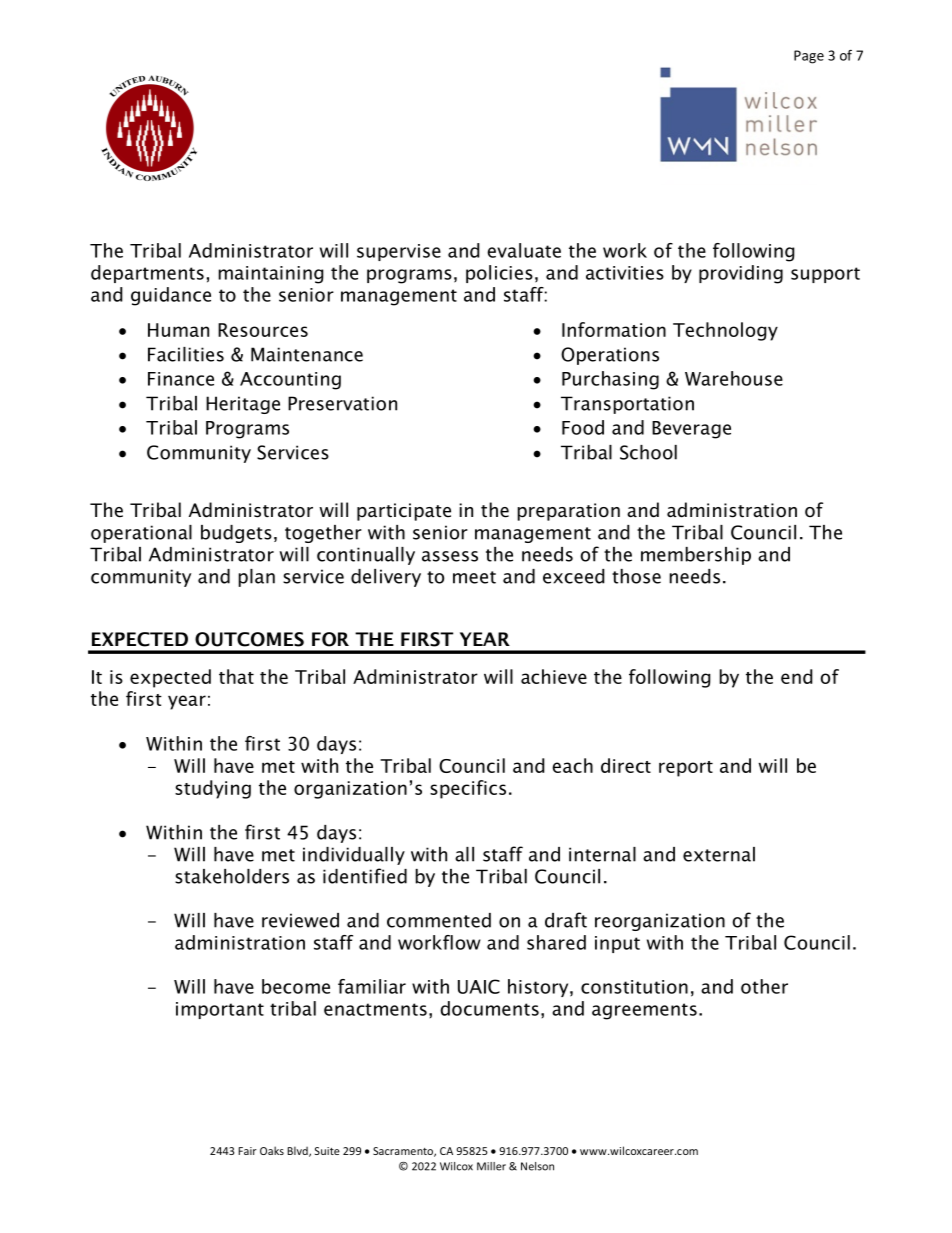  I want to click on Facilities, so click(186, 354).
